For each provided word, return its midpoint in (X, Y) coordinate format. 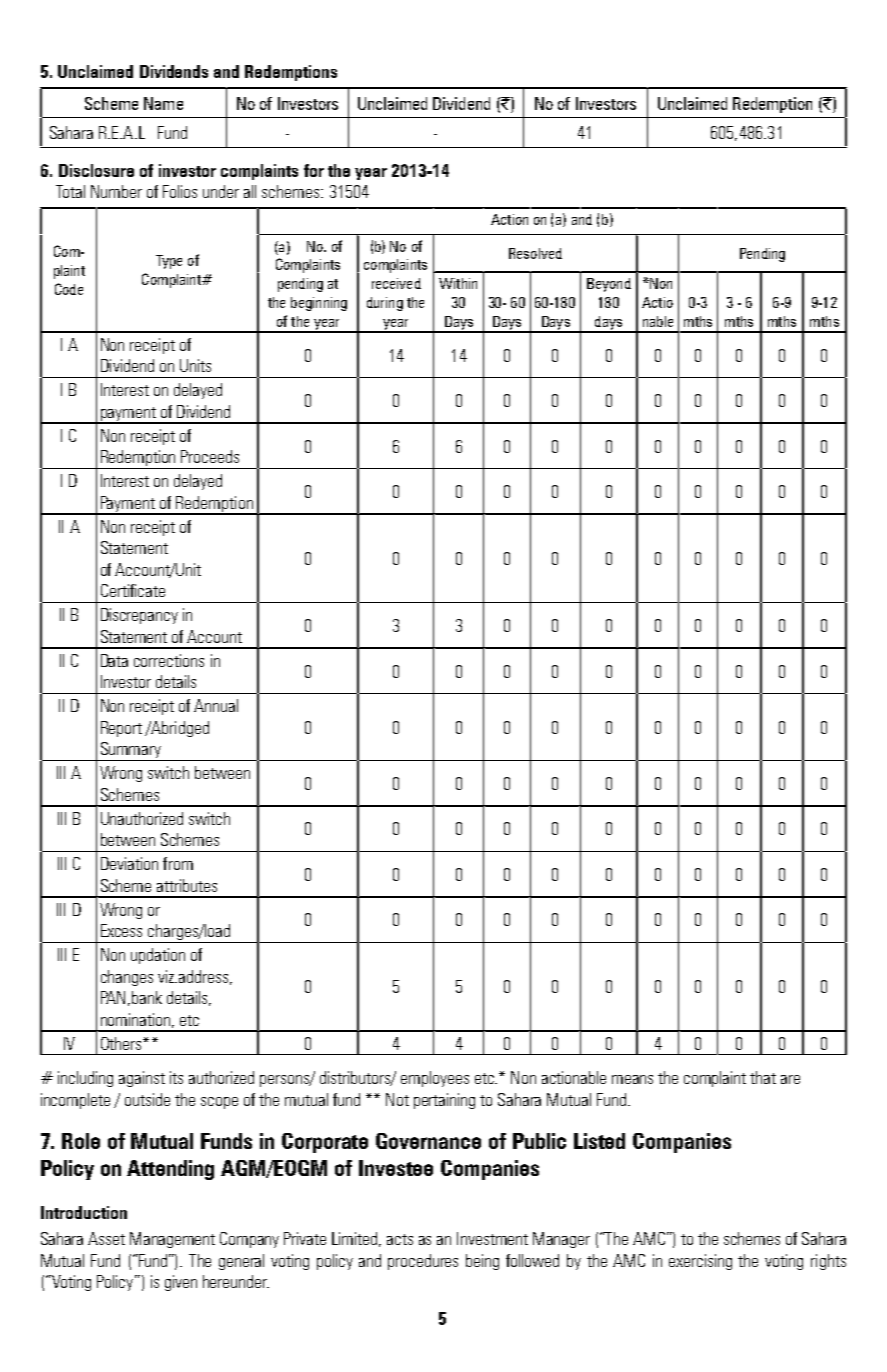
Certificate (133, 590)
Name (163, 103)
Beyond (609, 285)
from (178, 863)
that (763, 1077)
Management (172, 1240)
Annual (216, 705)
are (790, 1079)
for (314, 170)
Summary (130, 751)
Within (458, 283)
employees (435, 1079)
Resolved (535, 253)
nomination (135, 1019)
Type (169, 262)
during (385, 304)
